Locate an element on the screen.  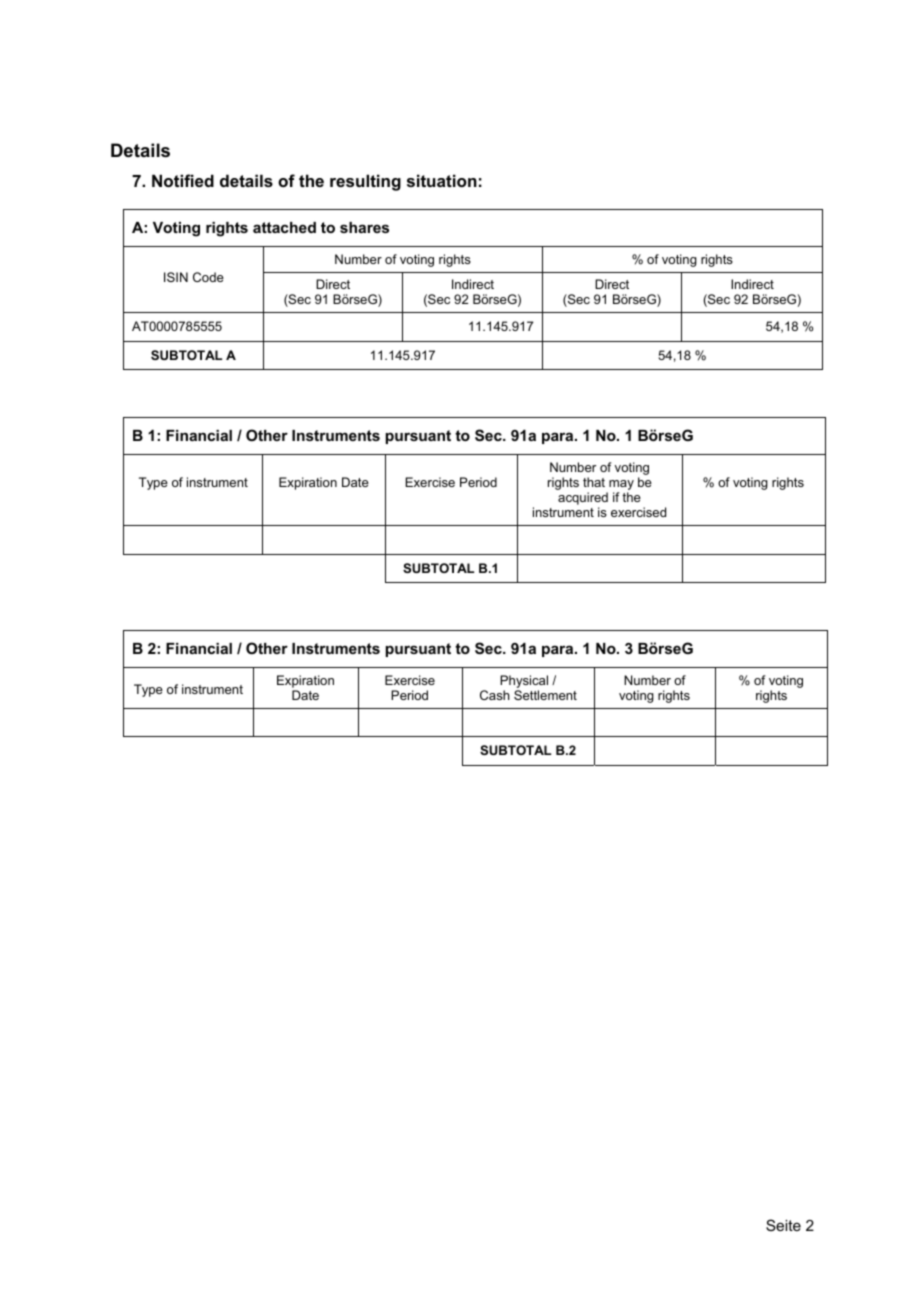
Settlement is located at coordinates (545, 695).
